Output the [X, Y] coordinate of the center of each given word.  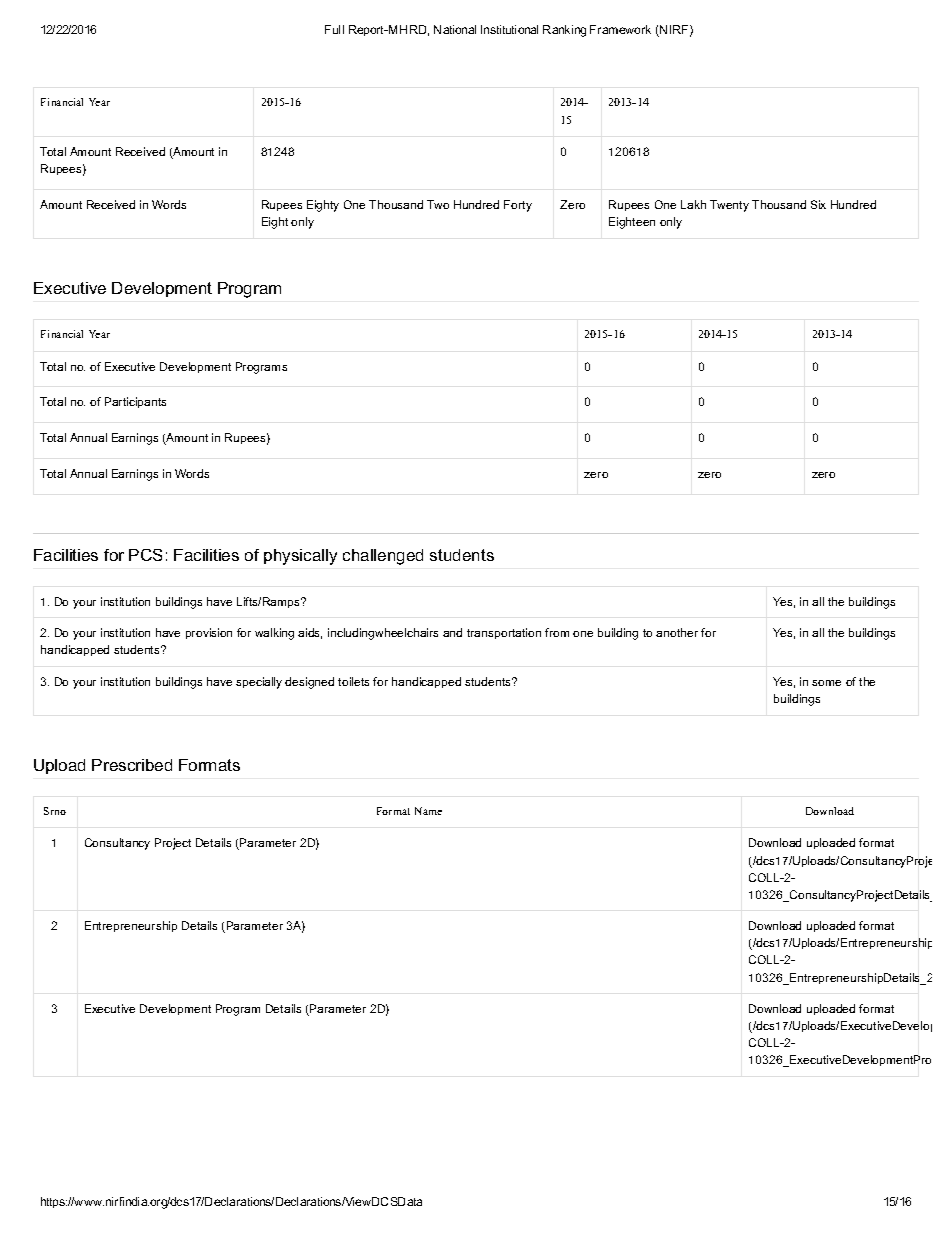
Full [334, 29]
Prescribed [132, 765]
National [455, 29]
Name [428, 811]
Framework [620, 29]
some [826, 683]
